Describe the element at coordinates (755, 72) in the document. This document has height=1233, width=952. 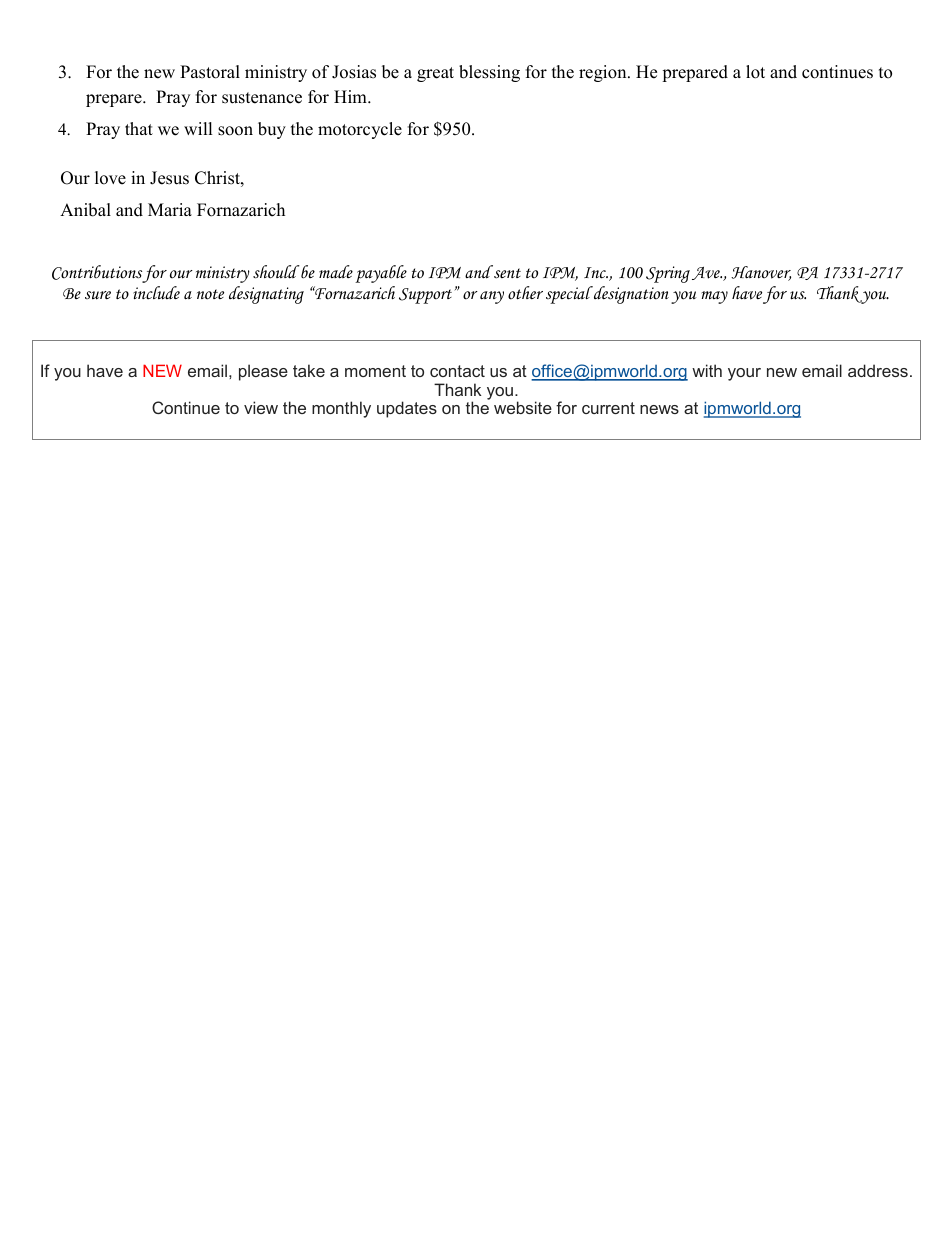
I see `lot` at that location.
